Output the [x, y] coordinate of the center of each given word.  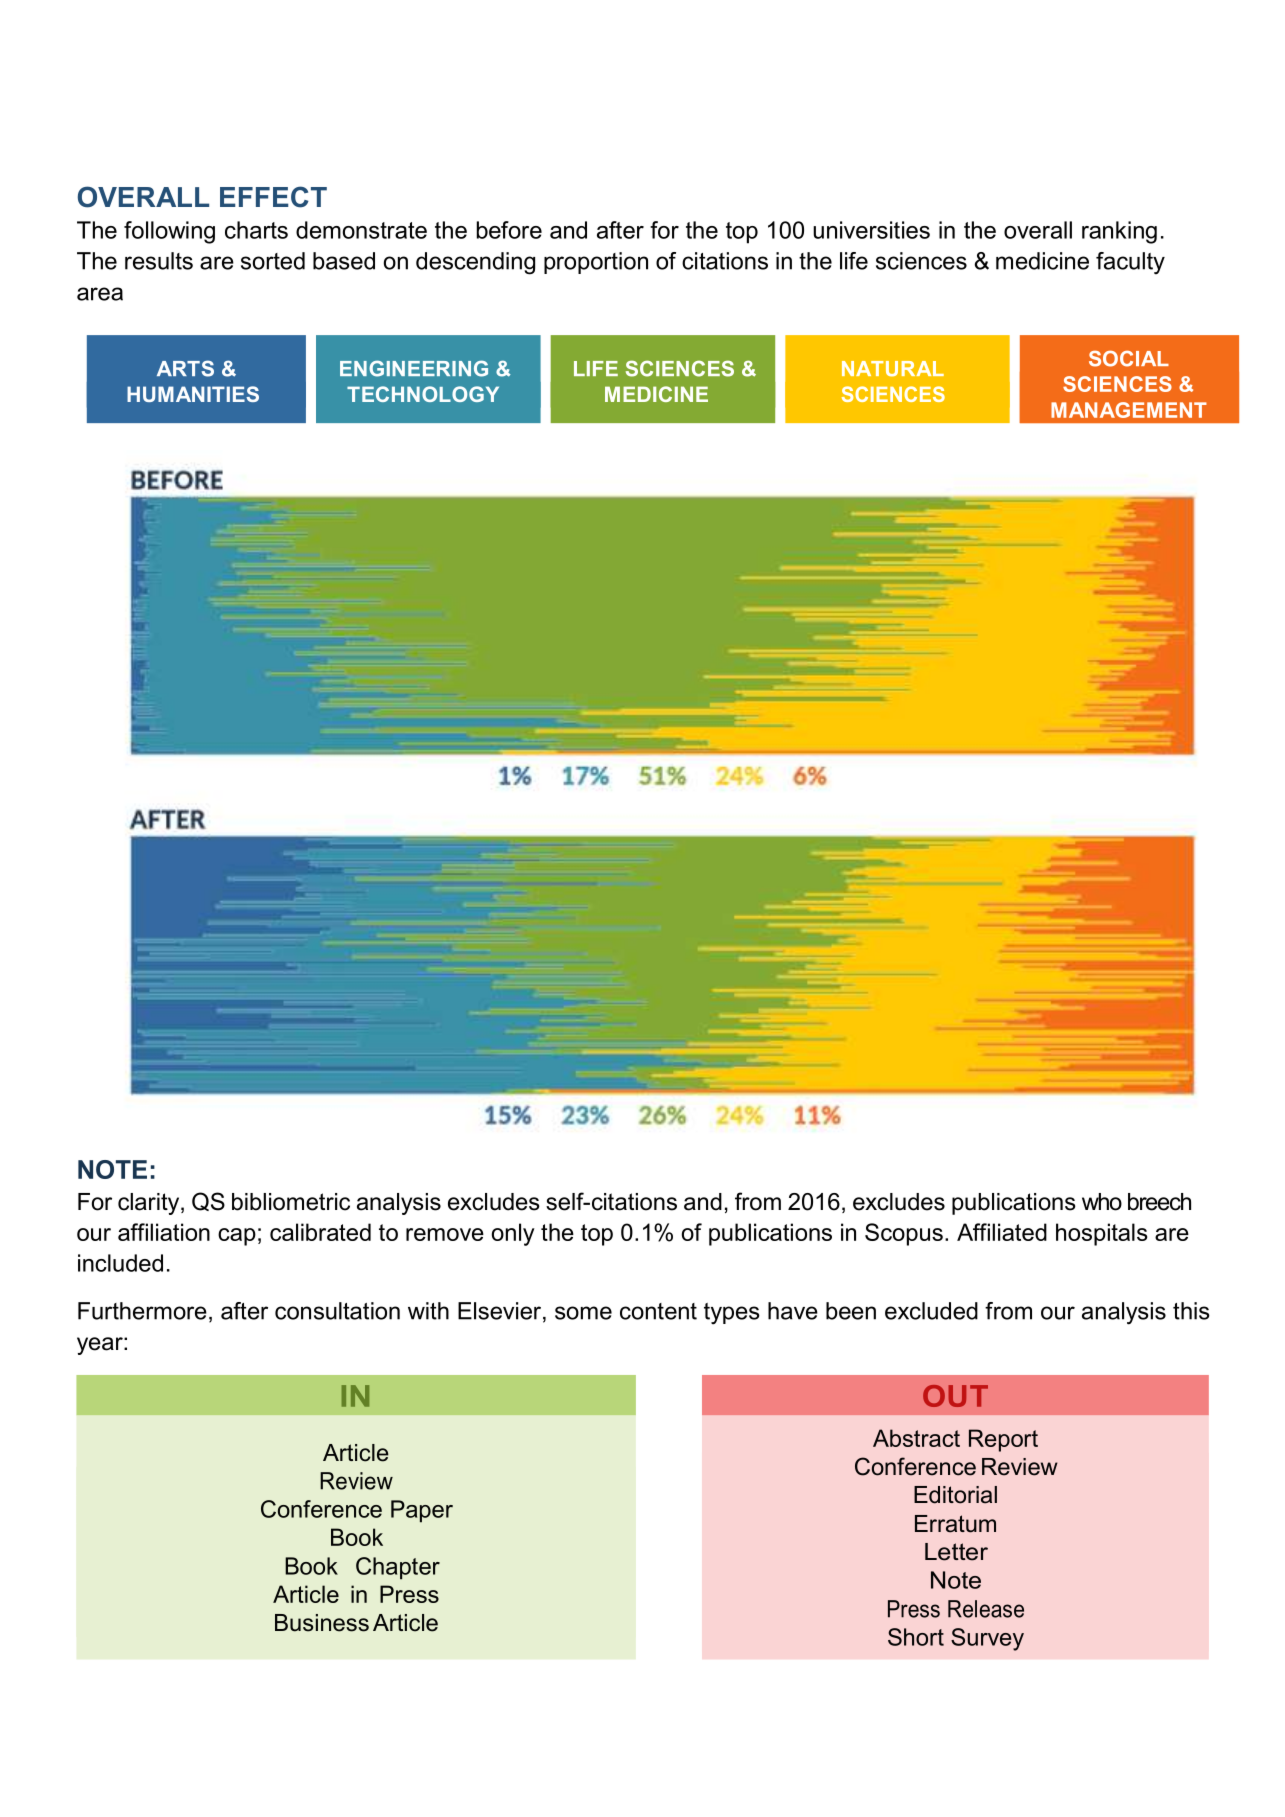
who [1102, 1202]
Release [986, 1609]
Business [322, 1623]
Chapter [398, 1568]
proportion [596, 263]
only [513, 1234]
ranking [1119, 232]
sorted [273, 261]
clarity [150, 1204]
